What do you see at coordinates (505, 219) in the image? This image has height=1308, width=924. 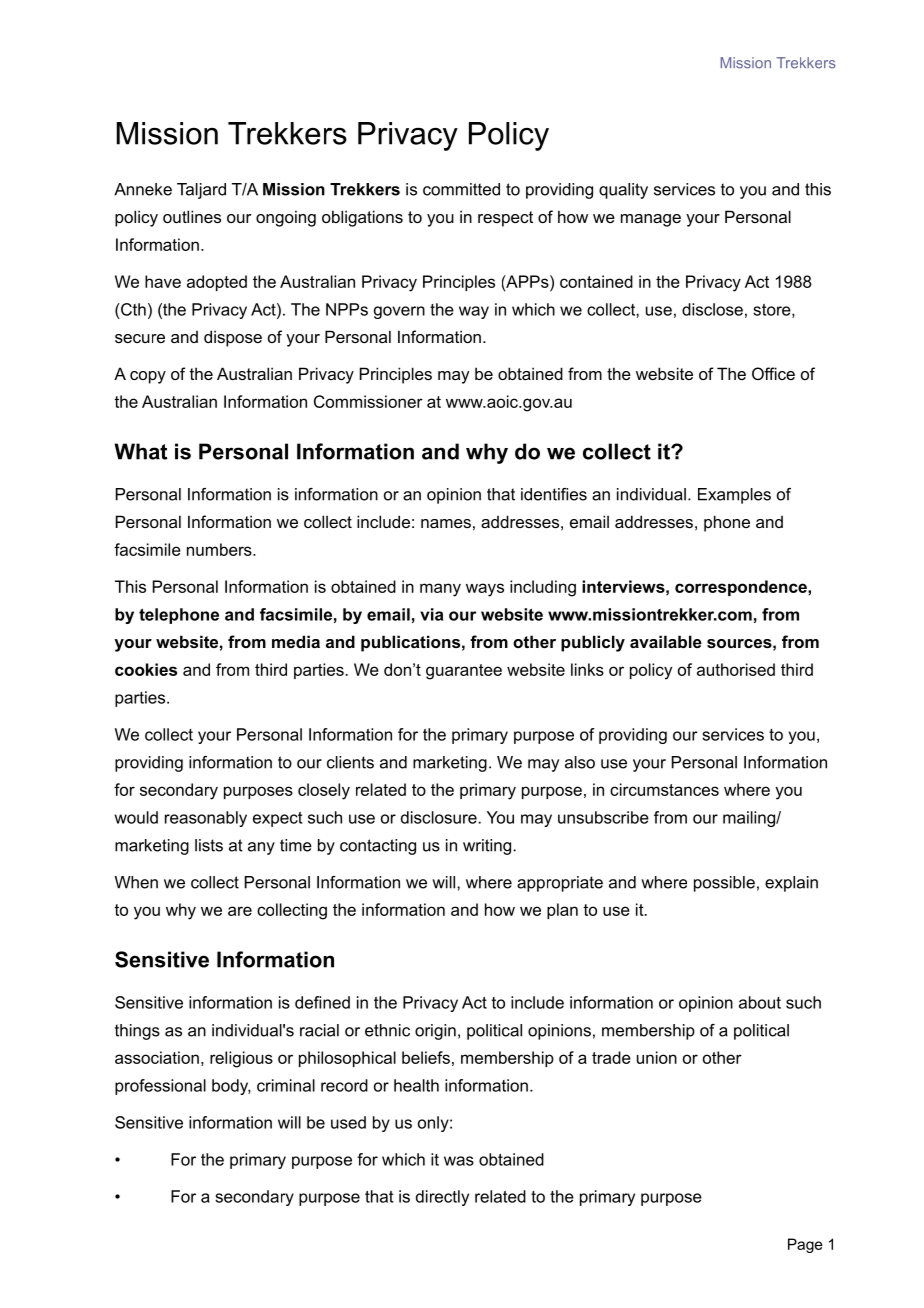 I see `respect` at bounding box center [505, 219].
